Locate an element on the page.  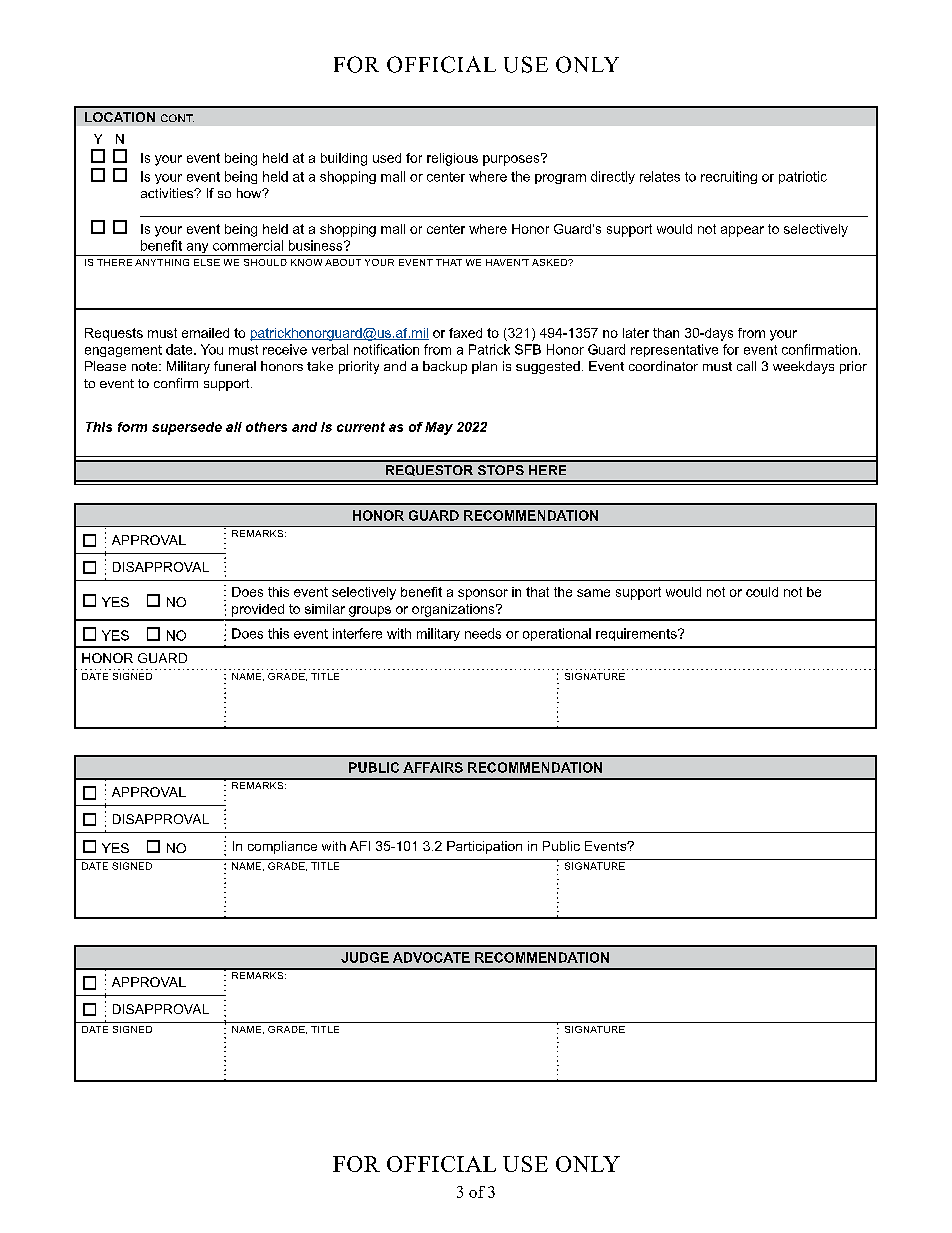
faxed is located at coordinates (465, 333).
